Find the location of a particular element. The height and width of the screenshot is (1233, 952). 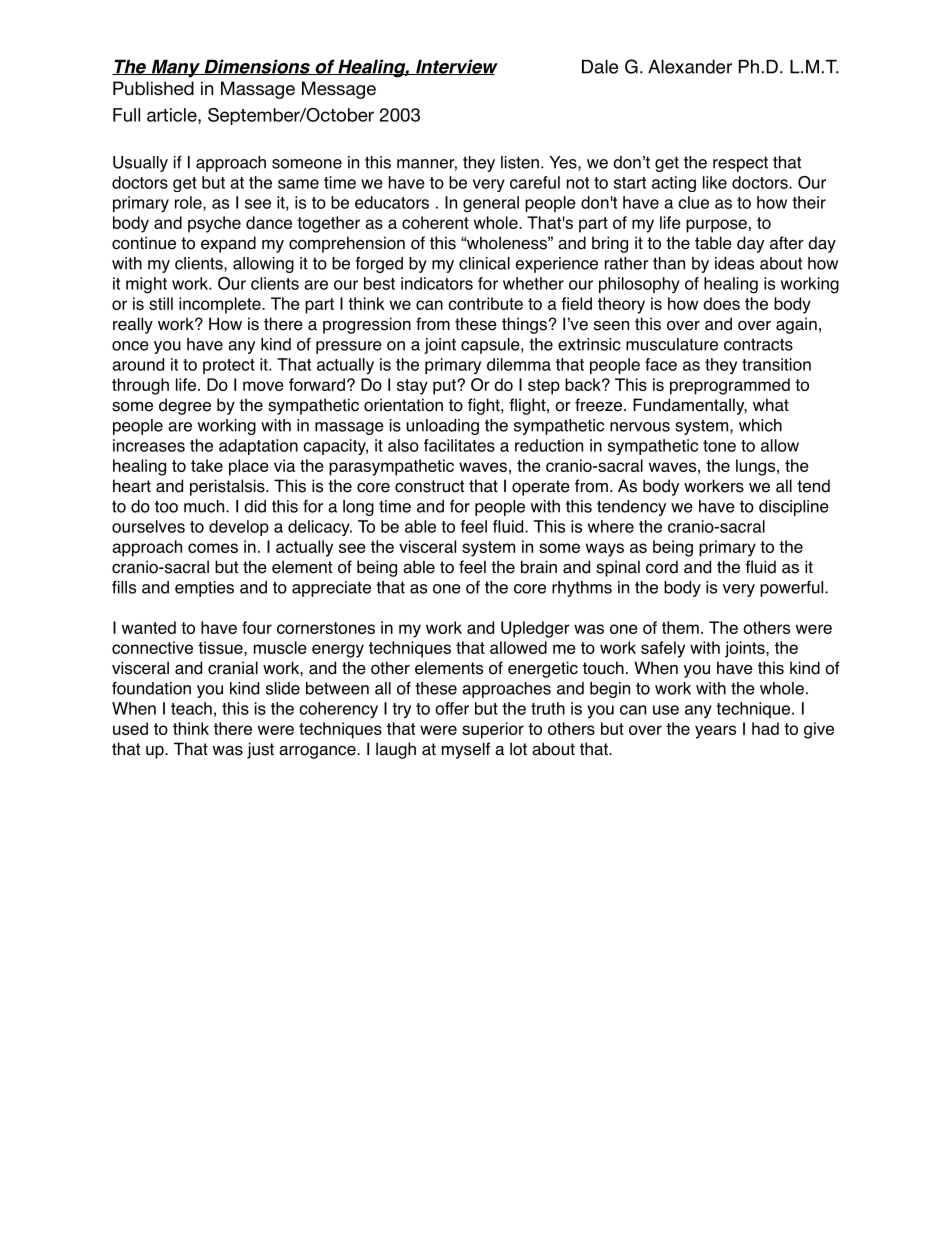

Interview is located at coordinates (456, 67).
